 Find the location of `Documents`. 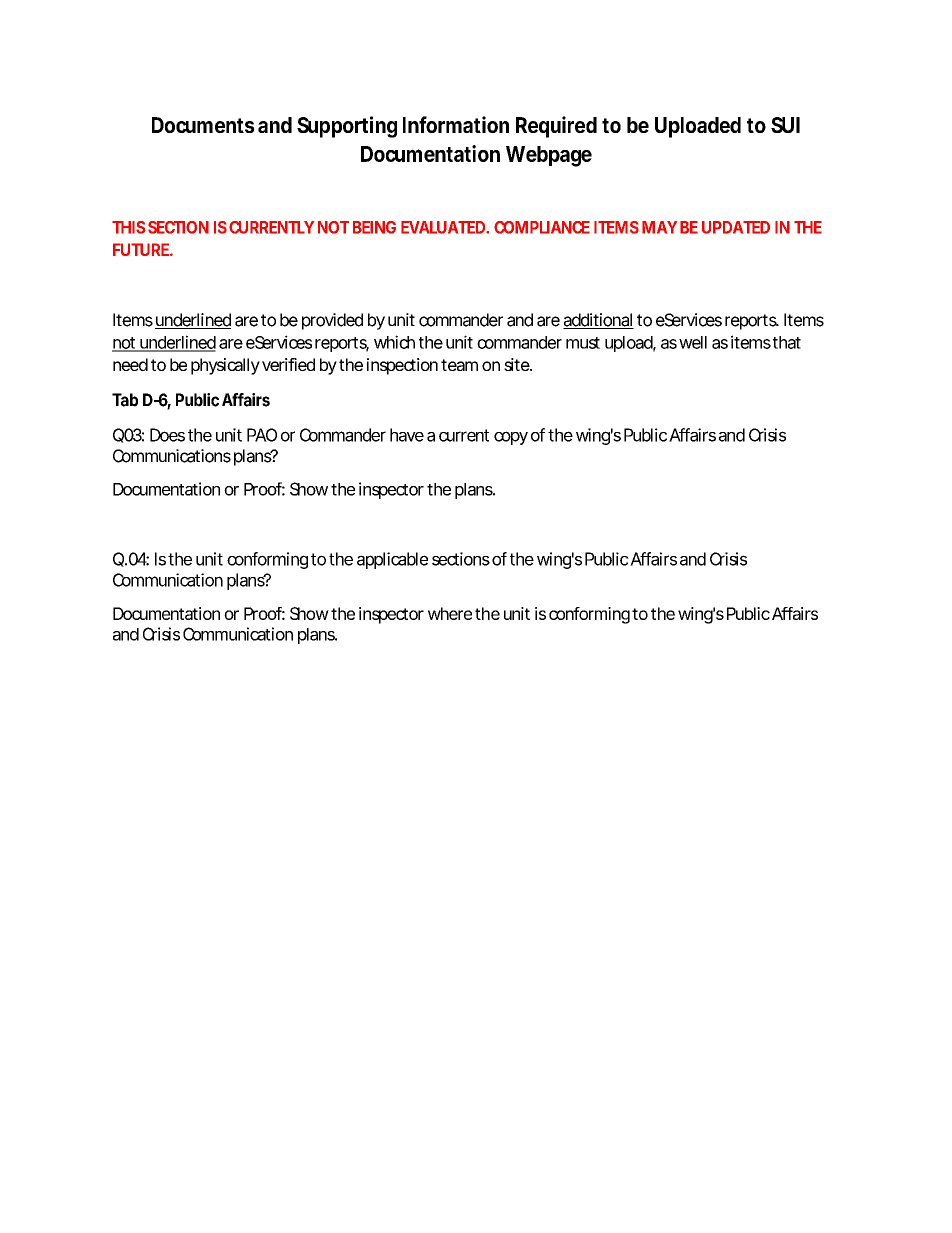

Documents is located at coordinates (203, 125).
